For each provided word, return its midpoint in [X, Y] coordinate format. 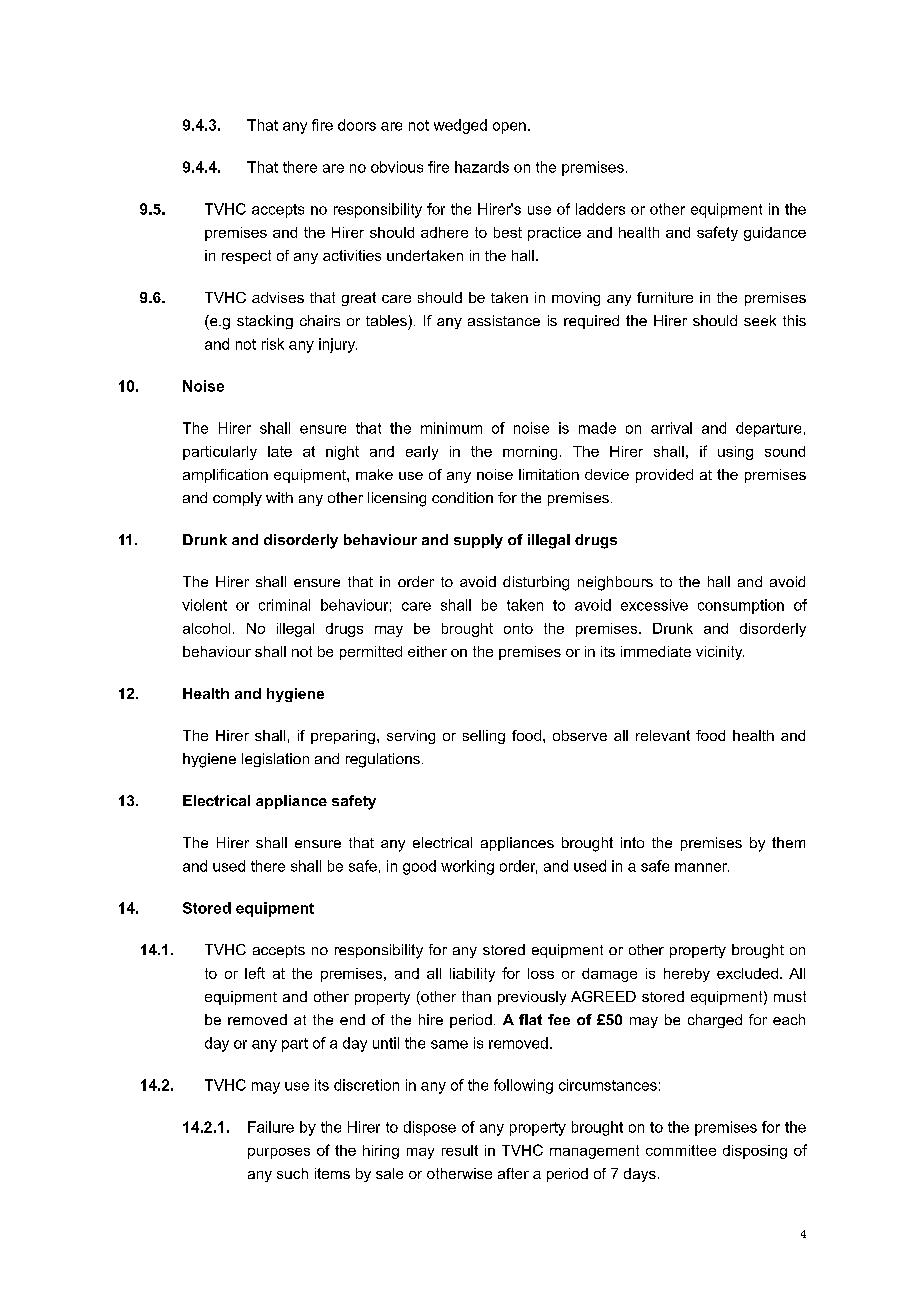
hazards [482, 167]
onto [518, 628]
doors [357, 125]
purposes [279, 1153]
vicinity [720, 653]
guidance [775, 234]
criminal [284, 605]
